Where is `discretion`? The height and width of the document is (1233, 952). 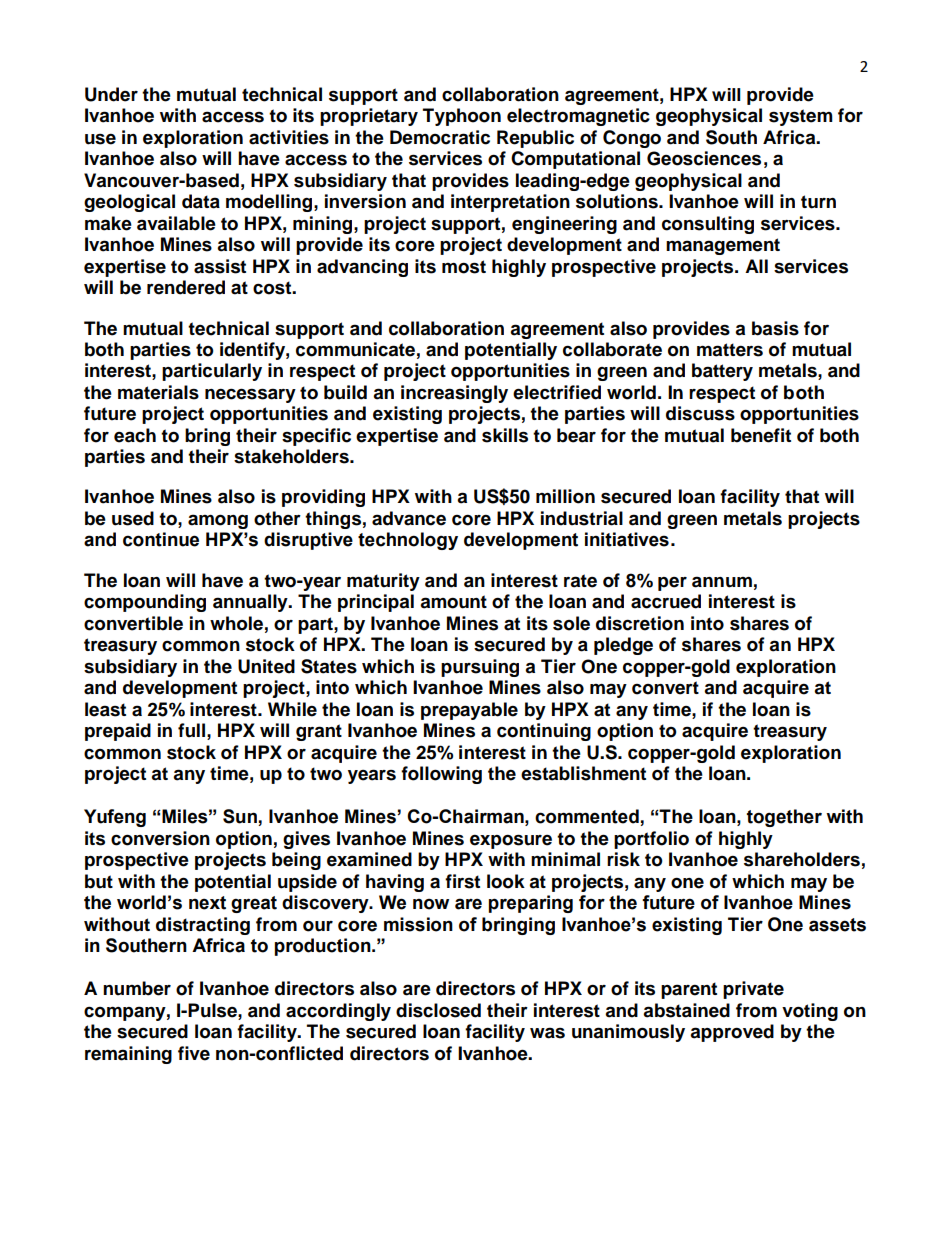
discretion is located at coordinates (640, 623).
